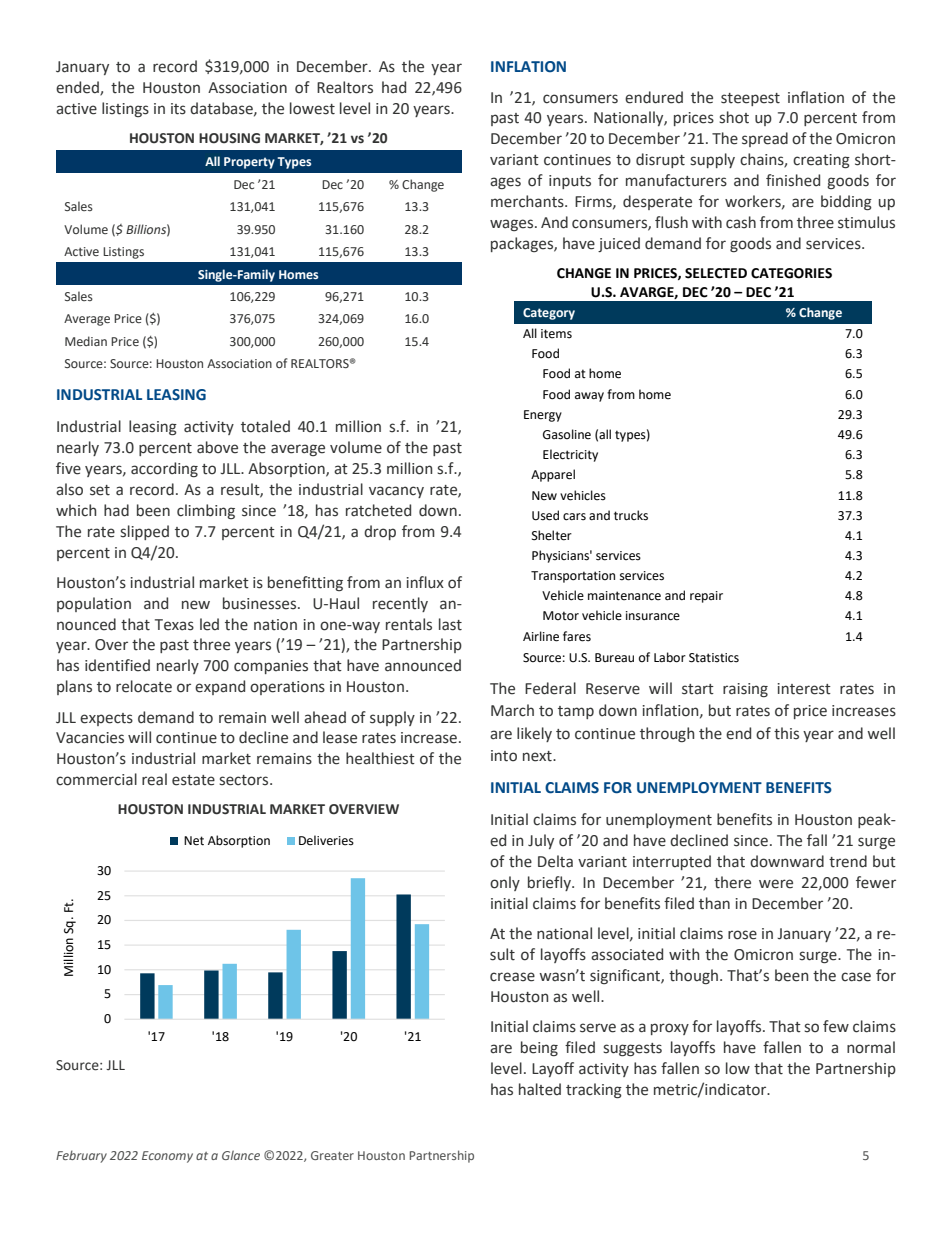 The width and height of the page is (952, 1233). Describe the element at coordinates (450, 624) in the page. I see `last` at that location.
